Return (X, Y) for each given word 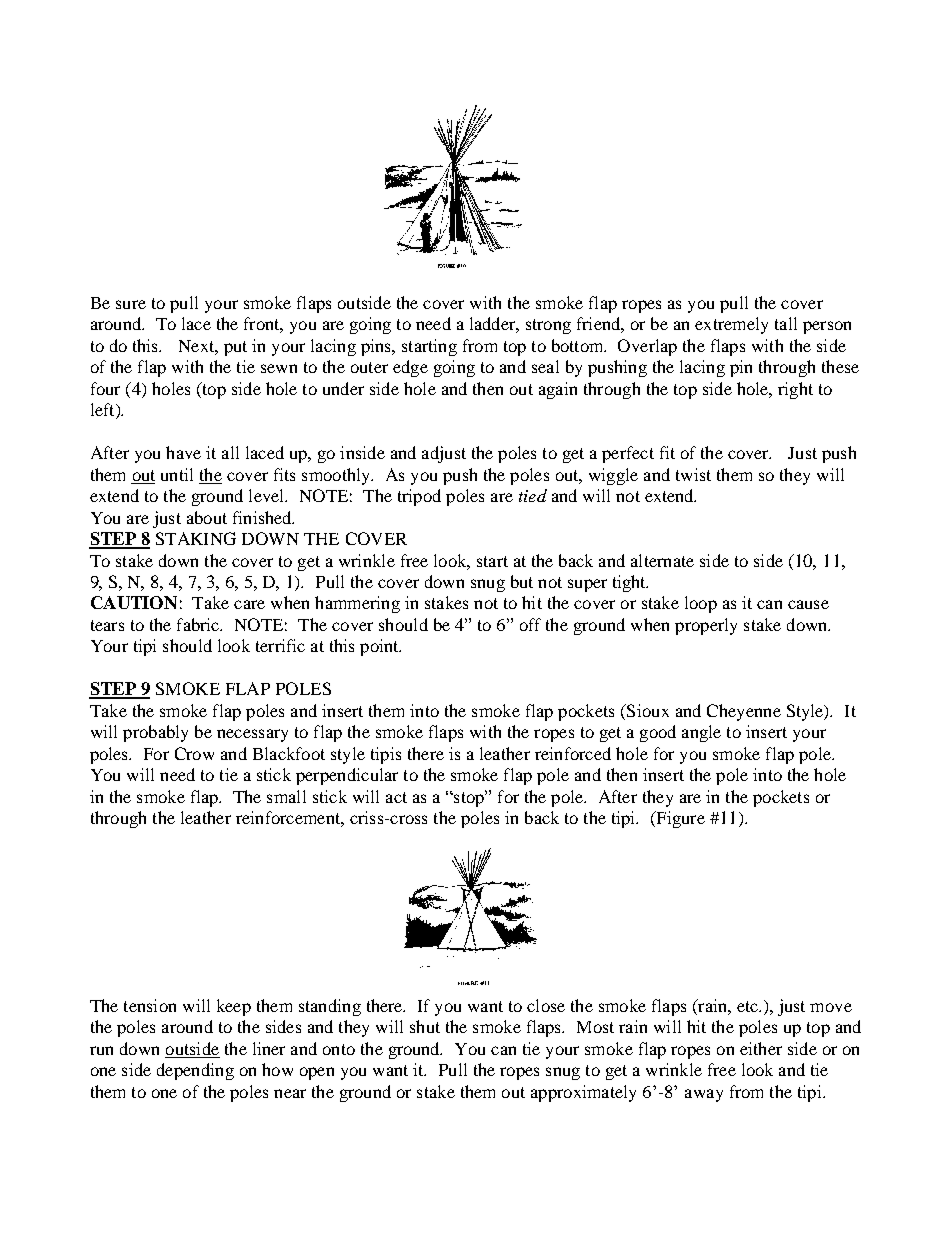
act (396, 797)
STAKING (196, 538)
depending (195, 1071)
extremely (731, 325)
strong (548, 326)
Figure (679, 819)
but (522, 581)
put (235, 348)
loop (701, 604)
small (286, 796)
